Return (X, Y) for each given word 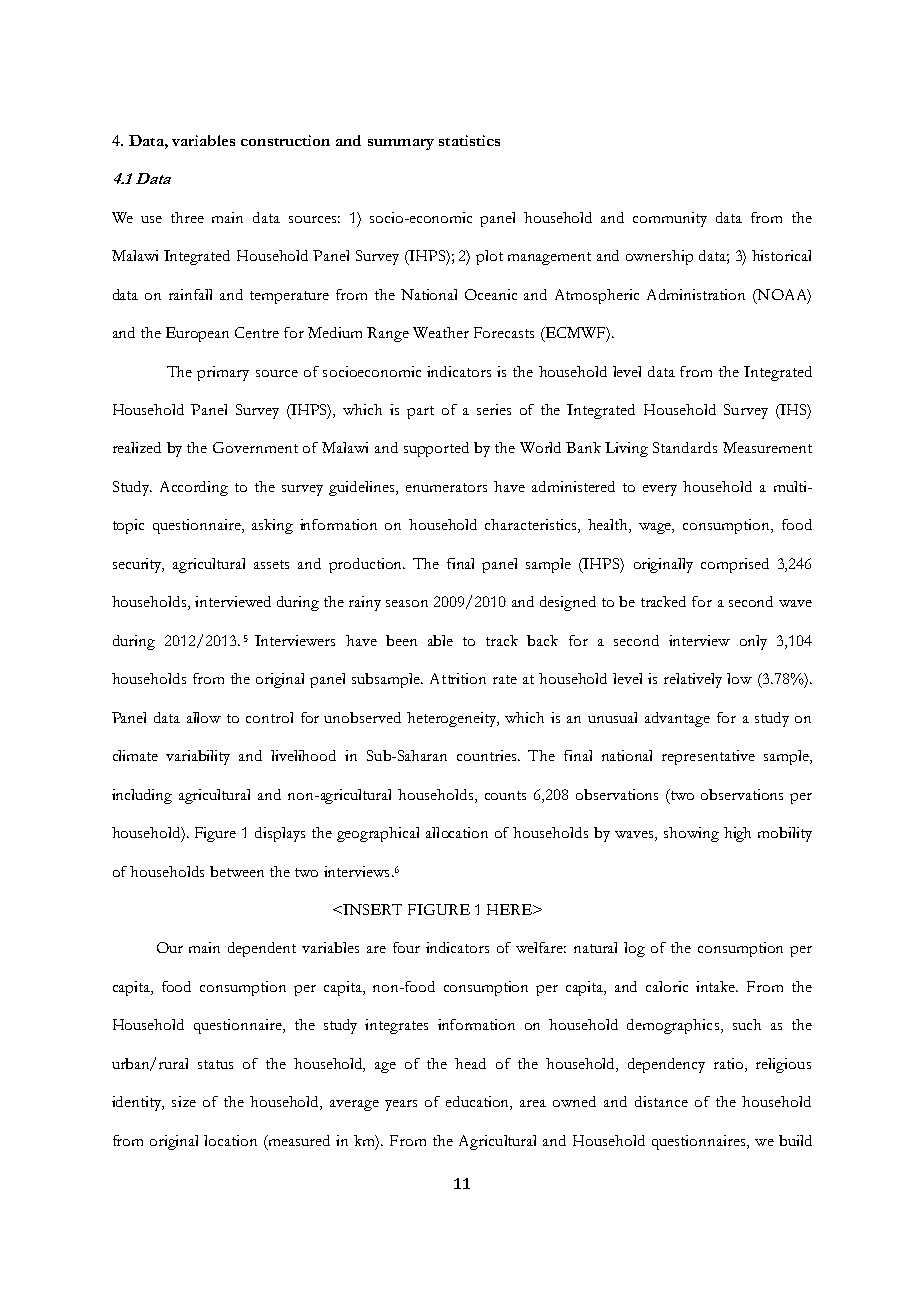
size (184, 1101)
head (470, 1063)
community (670, 219)
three (187, 217)
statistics (469, 140)
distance (661, 1101)
